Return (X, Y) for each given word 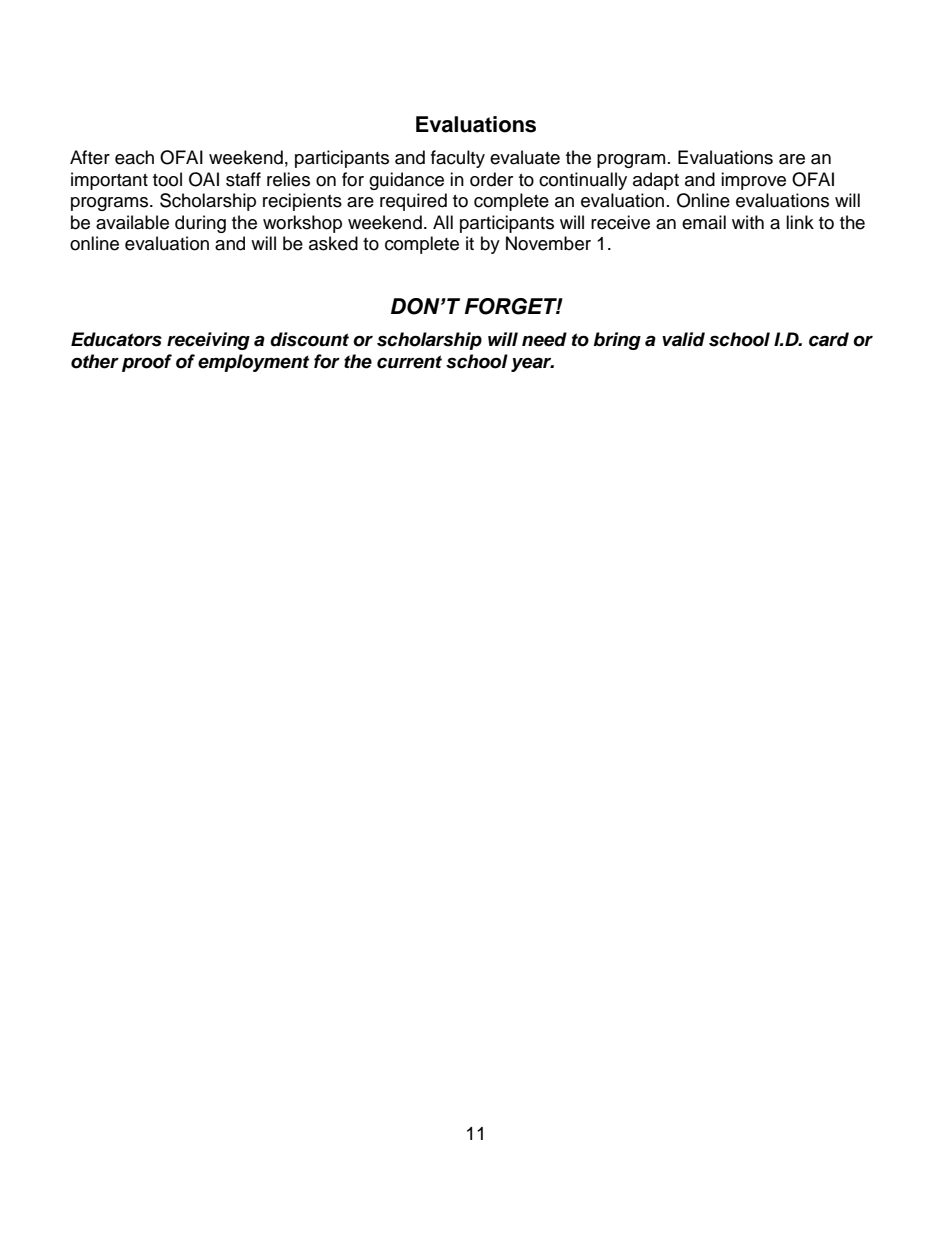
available (132, 222)
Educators (116, 339)
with (748, 222)
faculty (458, 159)
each (134, 157)
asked (333, 243)
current (409, 362)
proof (147, 363)
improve (753, 181)
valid (683, 339)
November (548, 243)
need (544, 339)
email (704, 222)
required (413, 202)
